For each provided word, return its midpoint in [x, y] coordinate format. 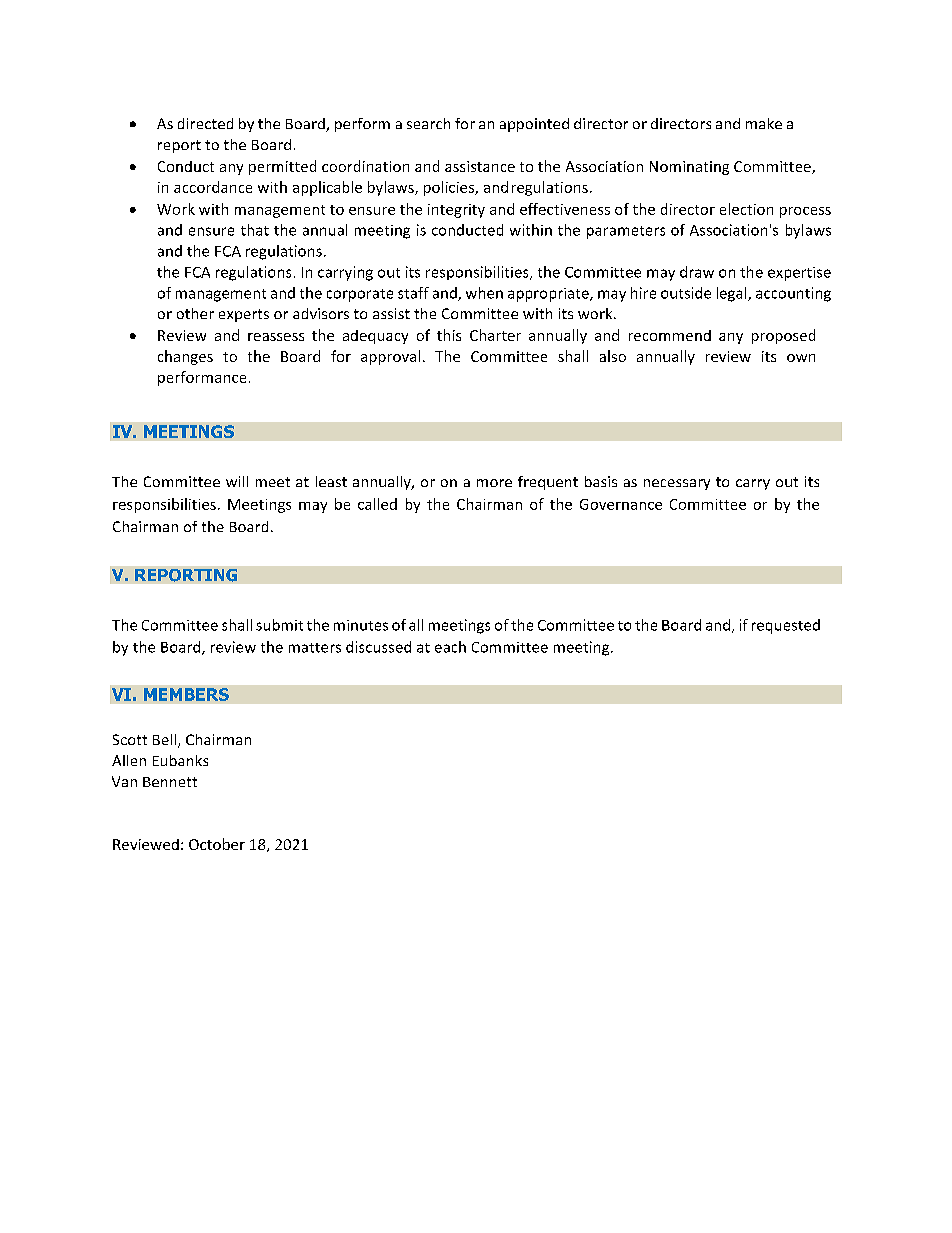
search [428, 123]
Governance [621, 504]
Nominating [689, 168]
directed [205, 123]
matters [315, 648]
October [217, 844]
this [449, 335]
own [801, 358]
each [450, 647]
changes [185, 357]
